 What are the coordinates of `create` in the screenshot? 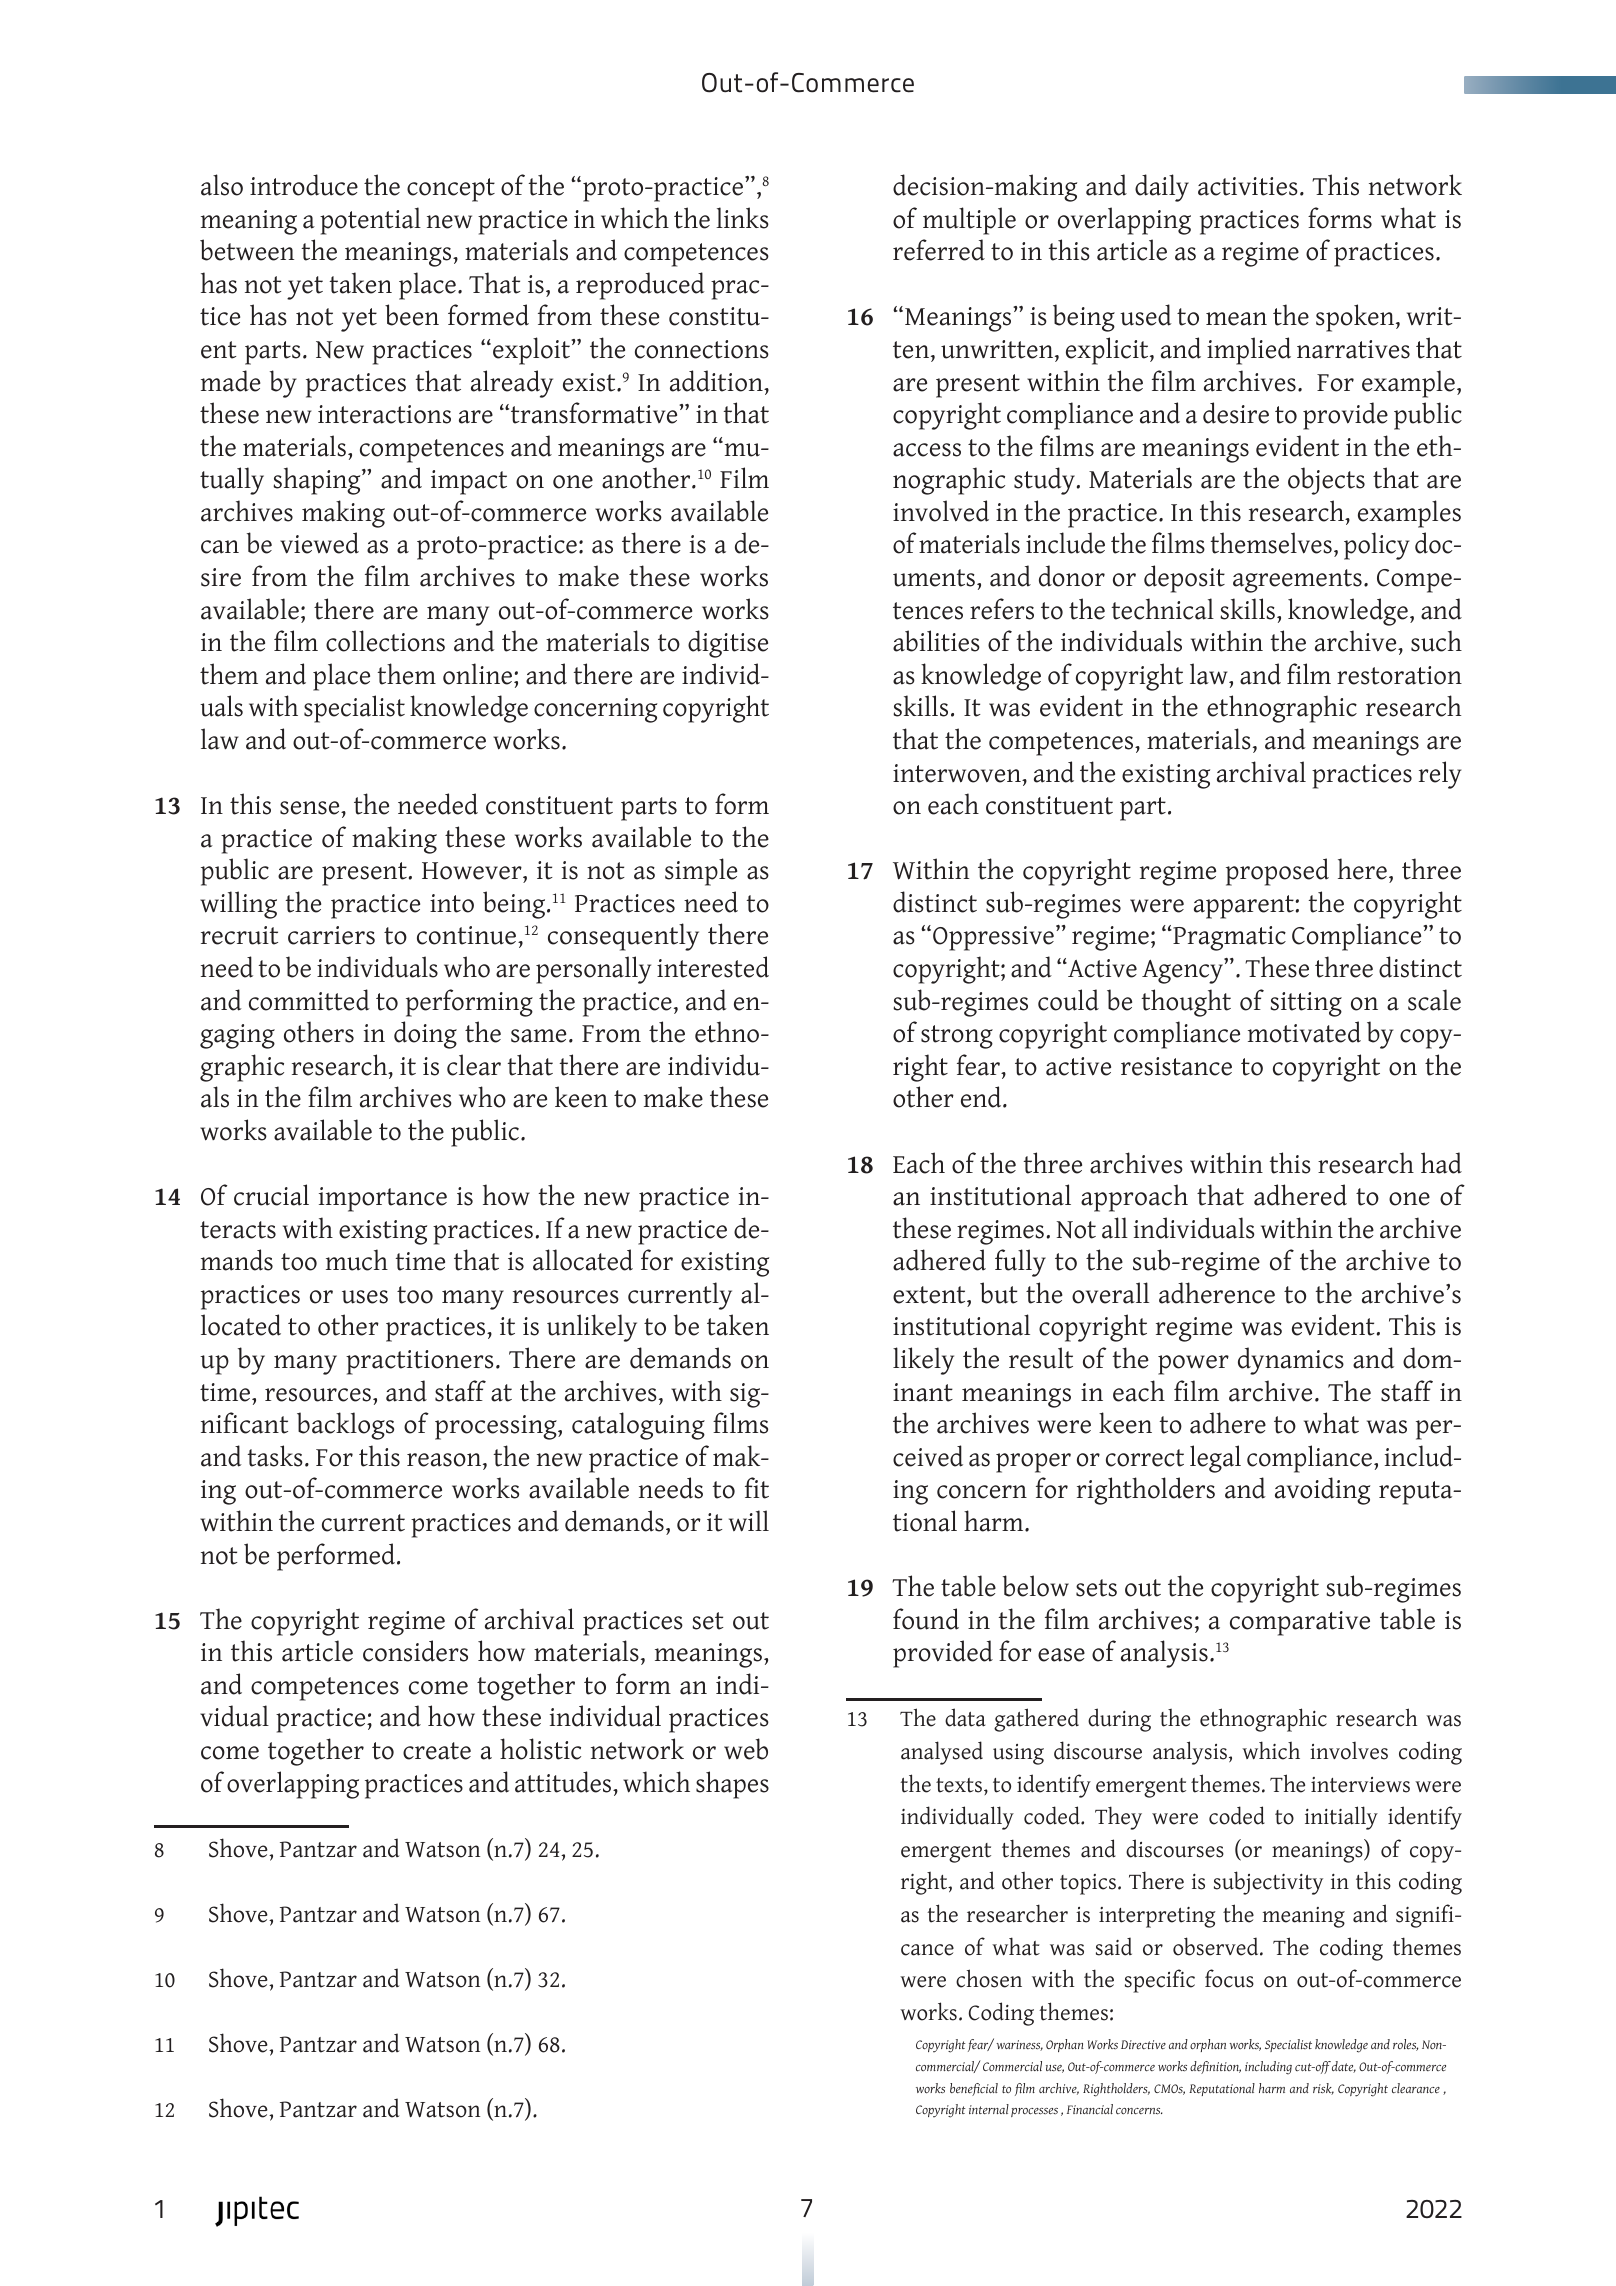 It's located at (437, 1751).
